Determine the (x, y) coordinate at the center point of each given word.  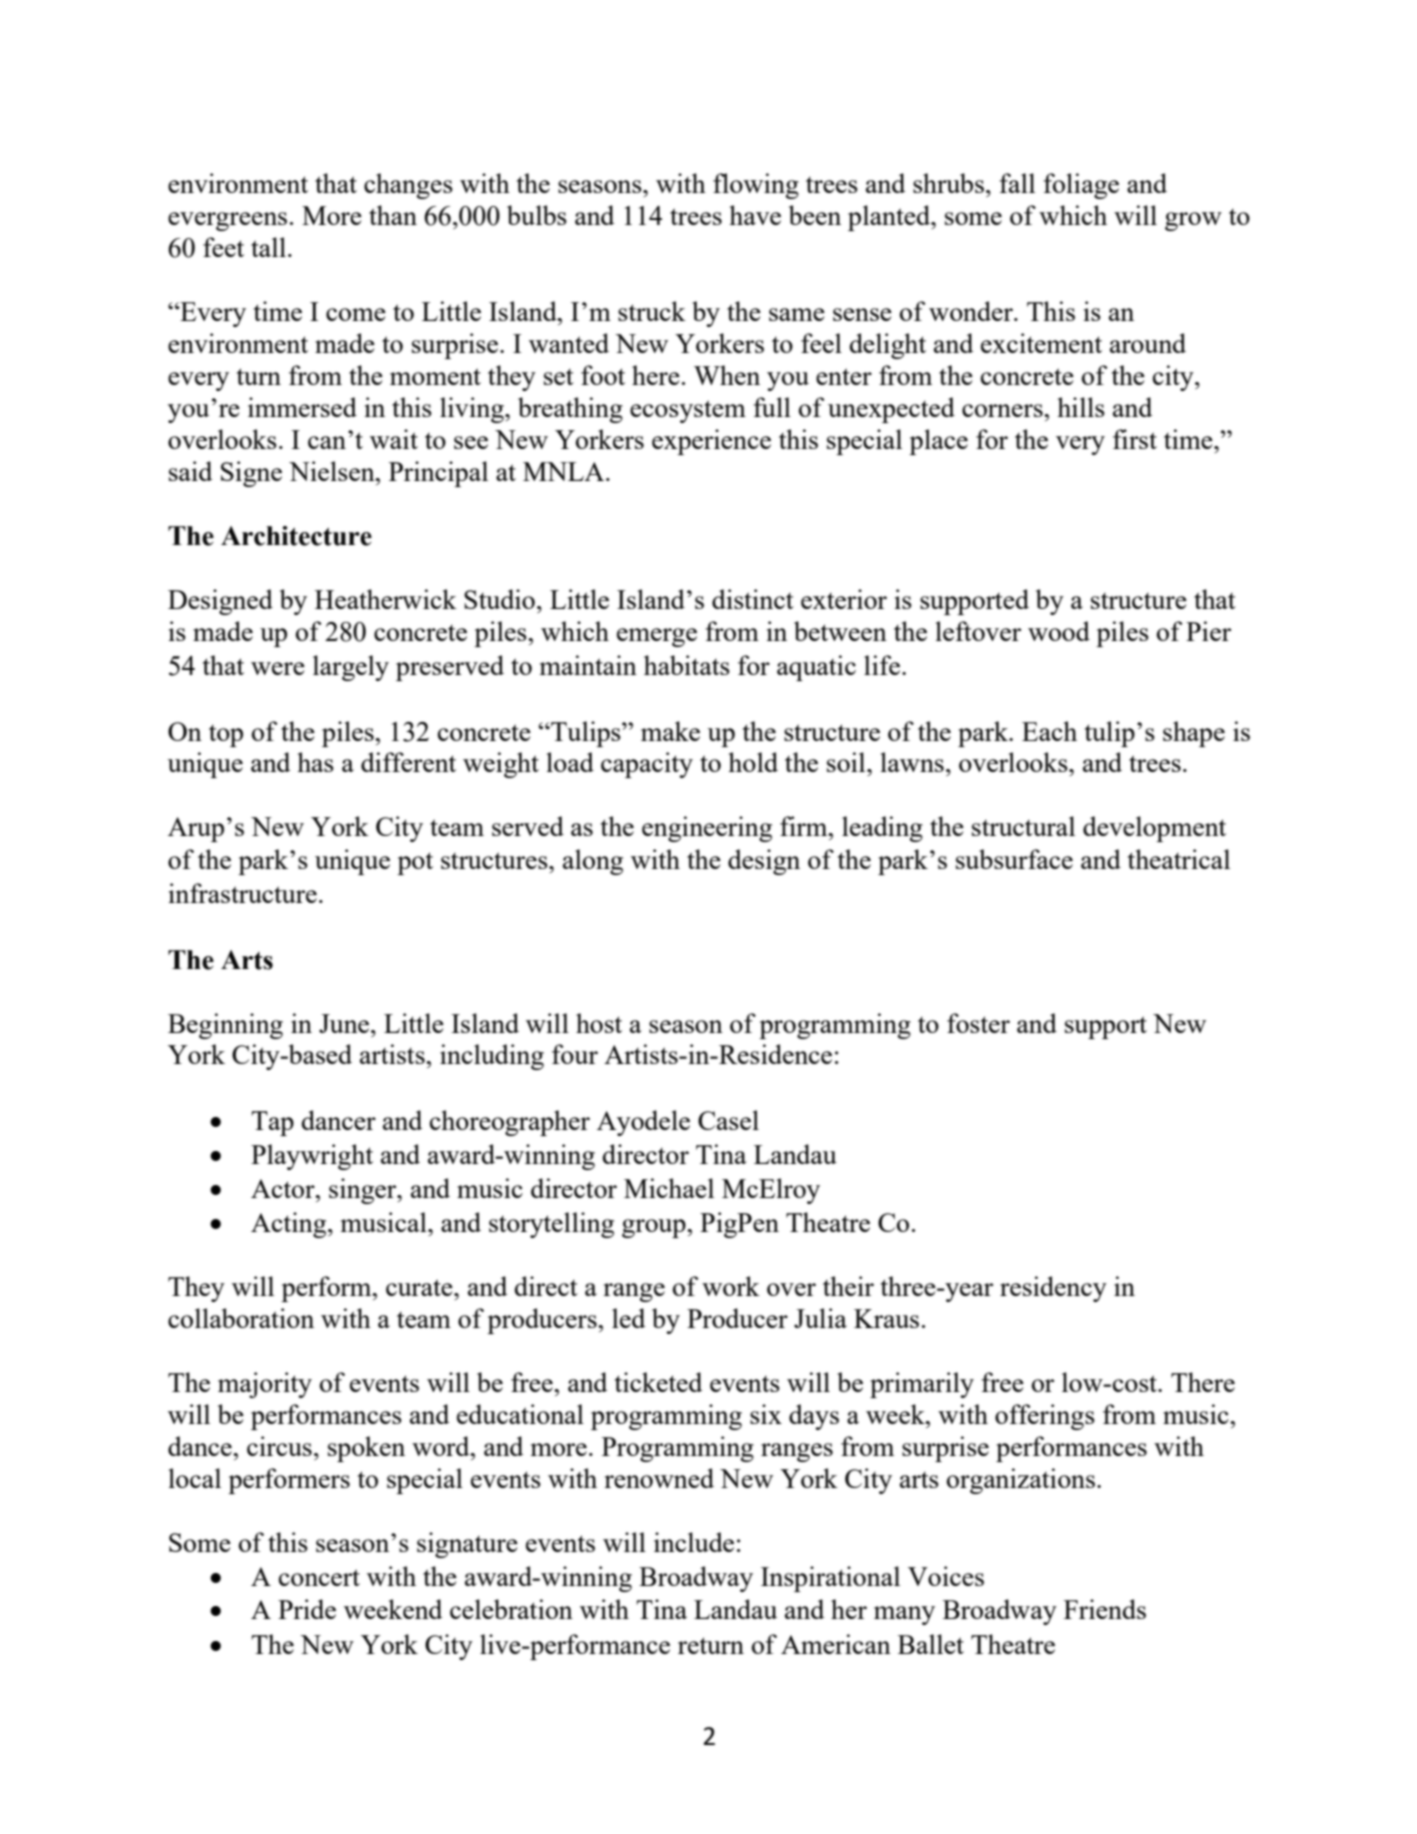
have (755, 215)
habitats (687, 665)
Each (1049, 731)
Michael (669, 1188)
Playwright (312, 1157)
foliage (1081, 186)
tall (268, 247)
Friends (1105, 1609)
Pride (307, 1609)
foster (978, 1023)
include (694, 1542)
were (278, 668)
